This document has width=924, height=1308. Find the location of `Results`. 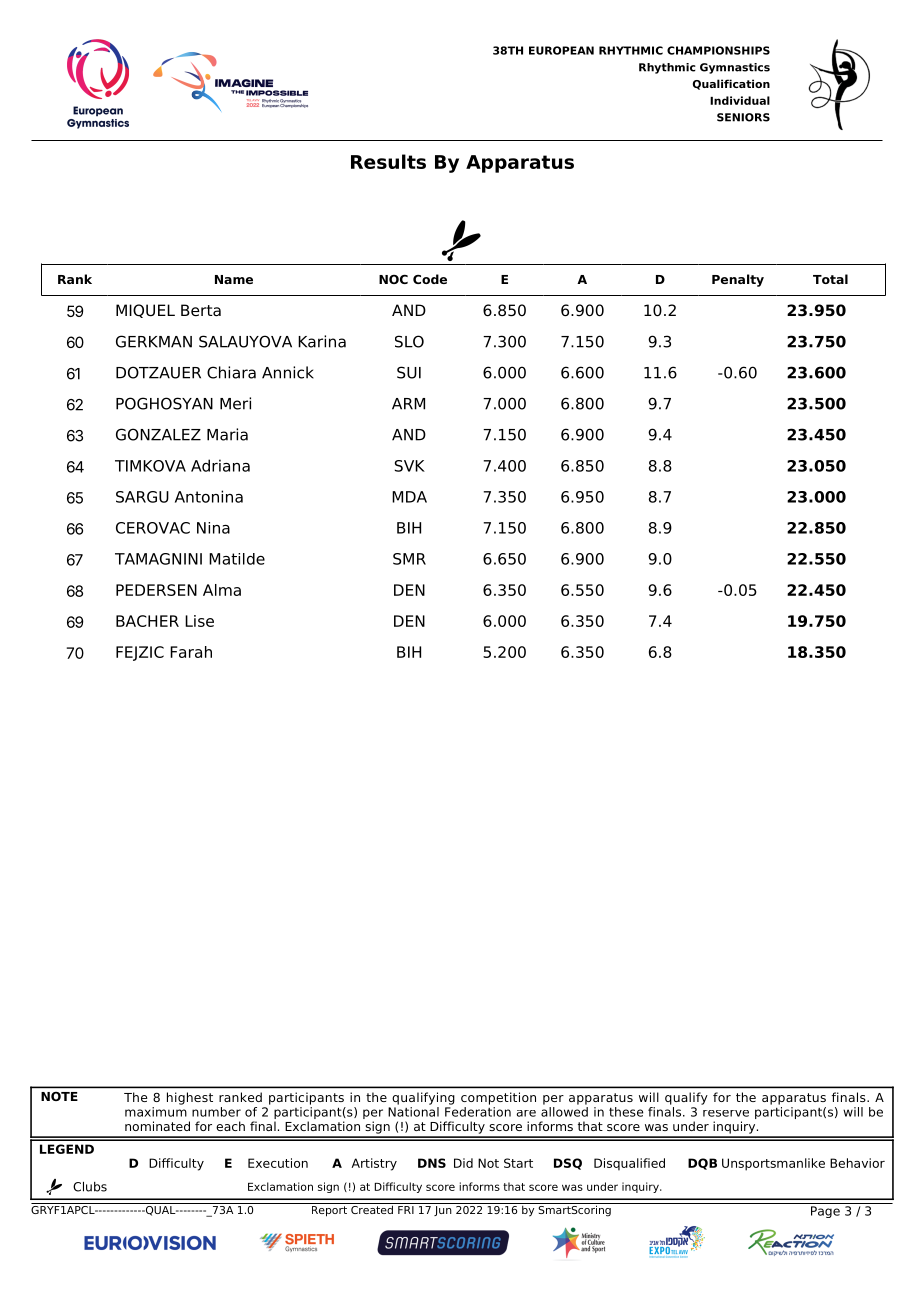

Results is located at coordinates (388, 161).
